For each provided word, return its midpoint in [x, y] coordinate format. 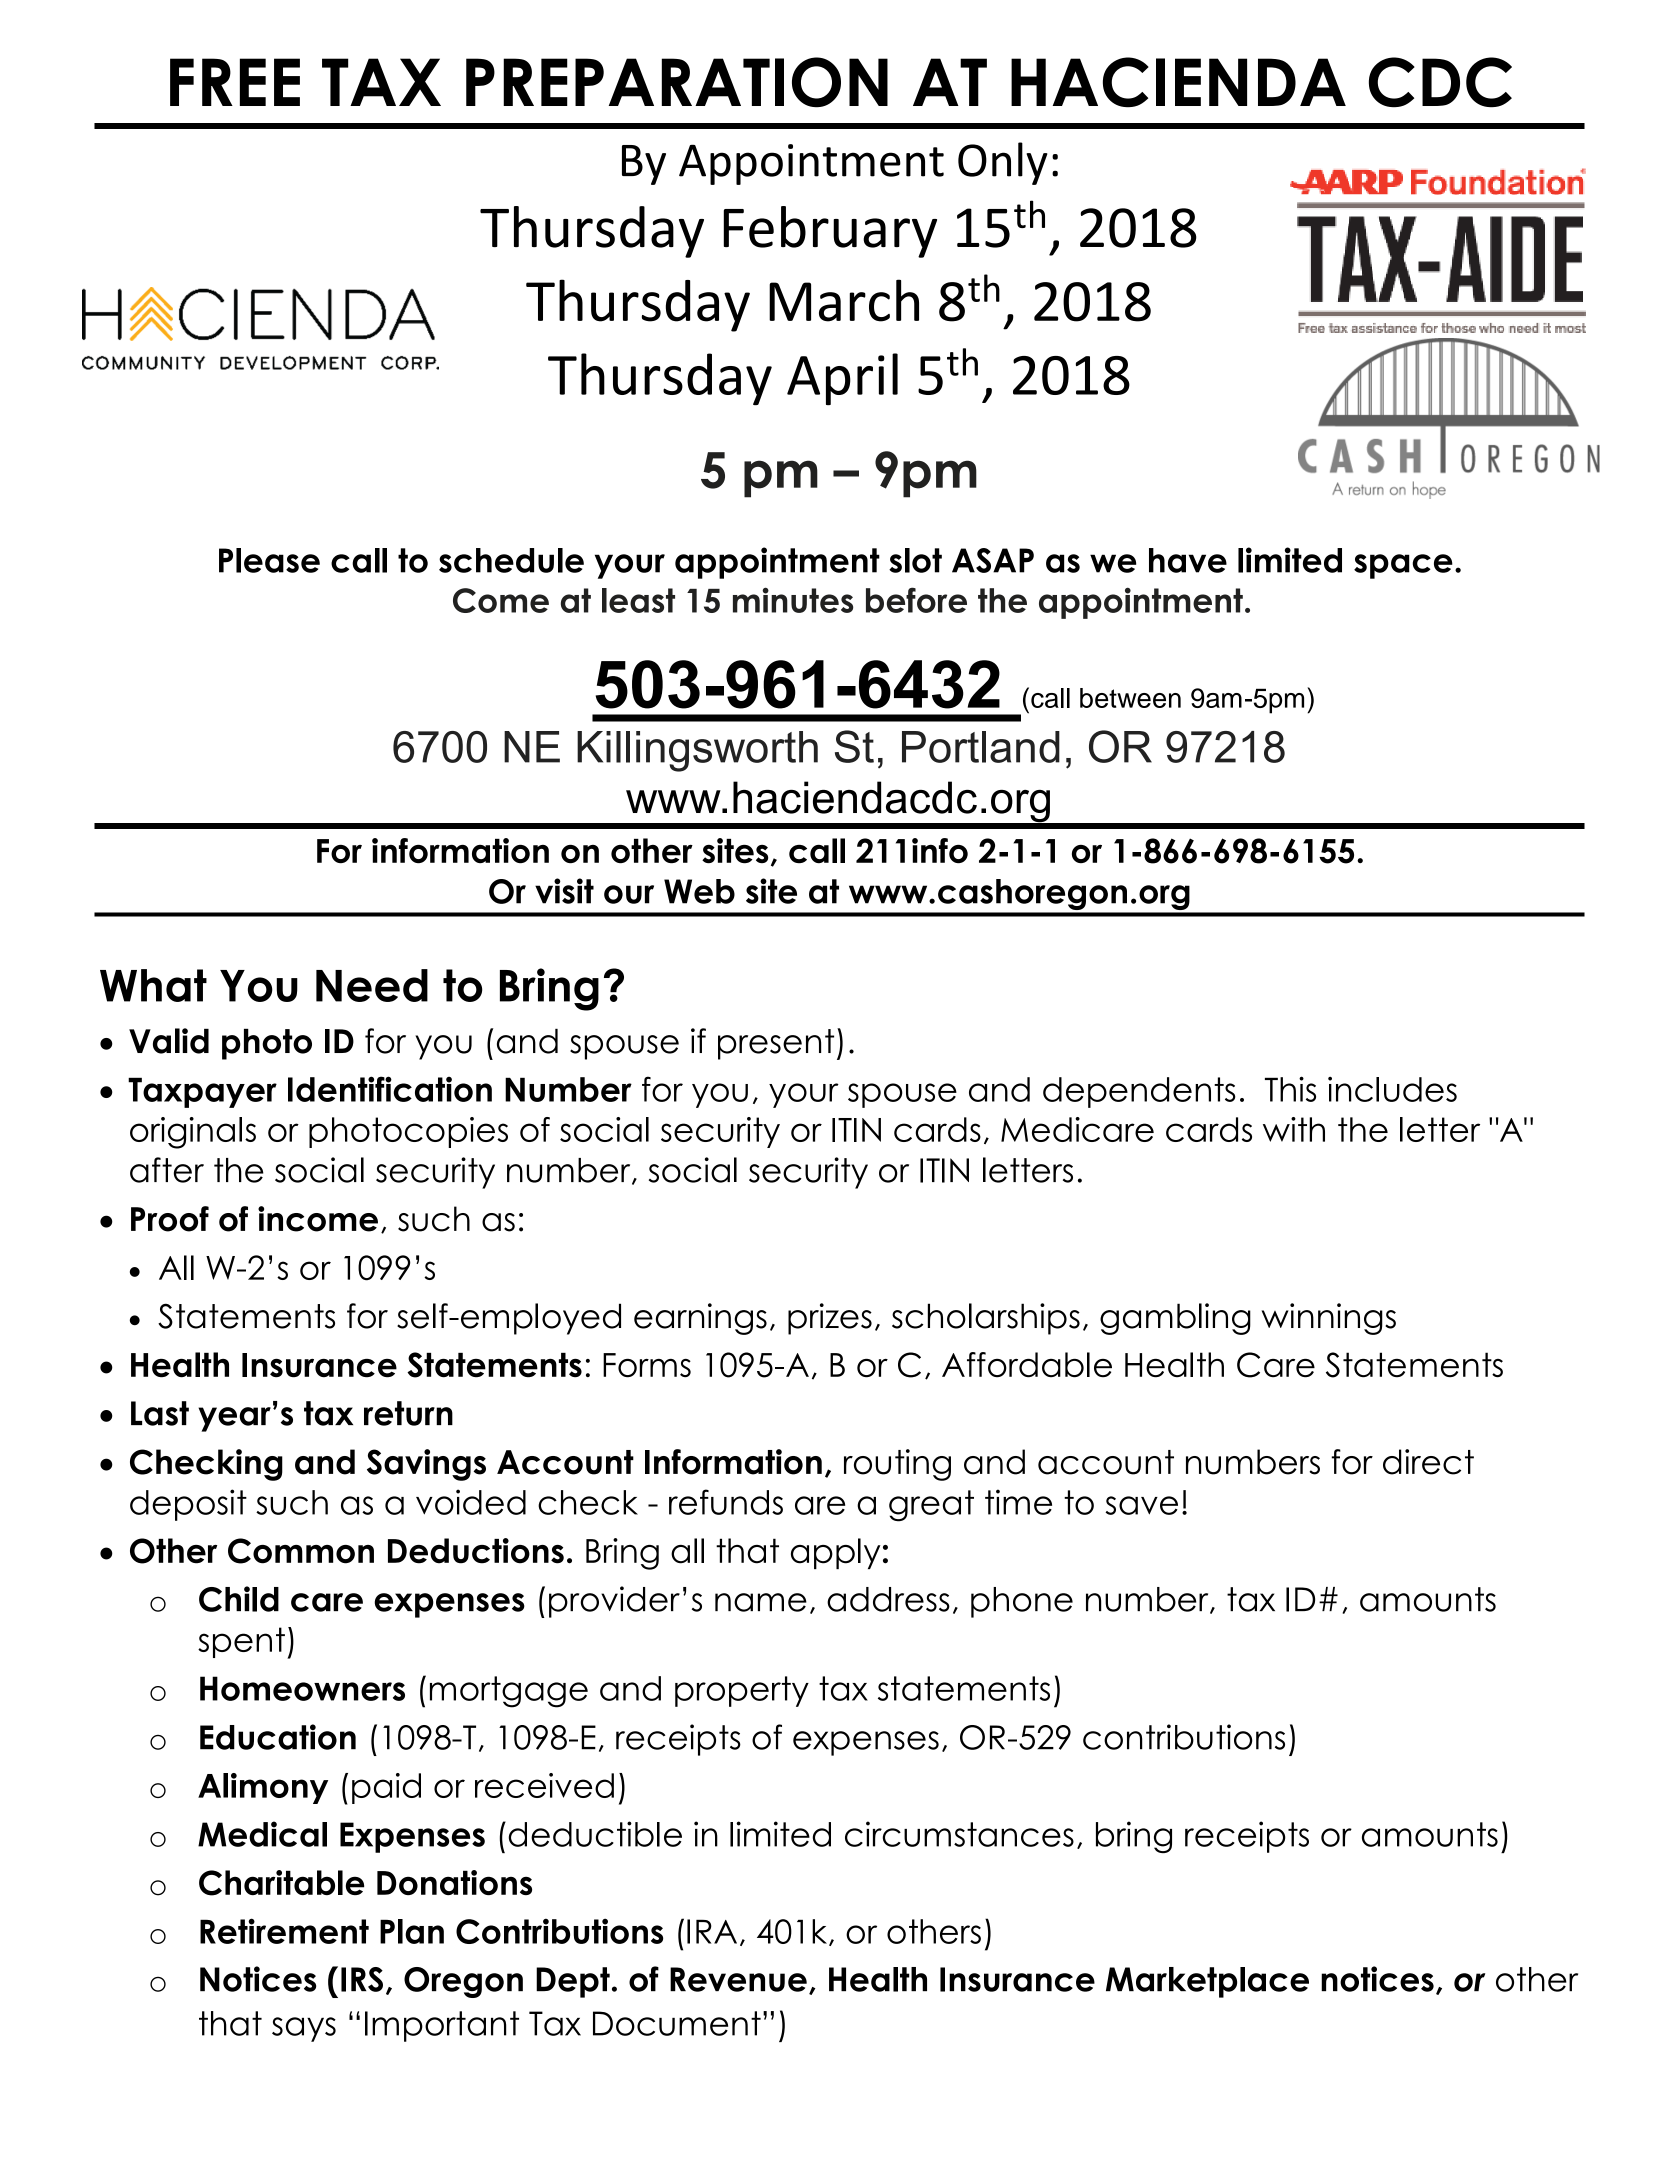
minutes [793, 600]
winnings [1328, 1319]
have [1188, 560]
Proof [170, 1219]
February [830, 232]
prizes [830, 1319]
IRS [362, 1979]
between [1130, 698]
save [1141, 1505]
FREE [235, 82]
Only [1003, 163]
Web [699, 891]
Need [372, 985]
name [761, 1602]
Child [239, 1599]
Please [269, 560]
